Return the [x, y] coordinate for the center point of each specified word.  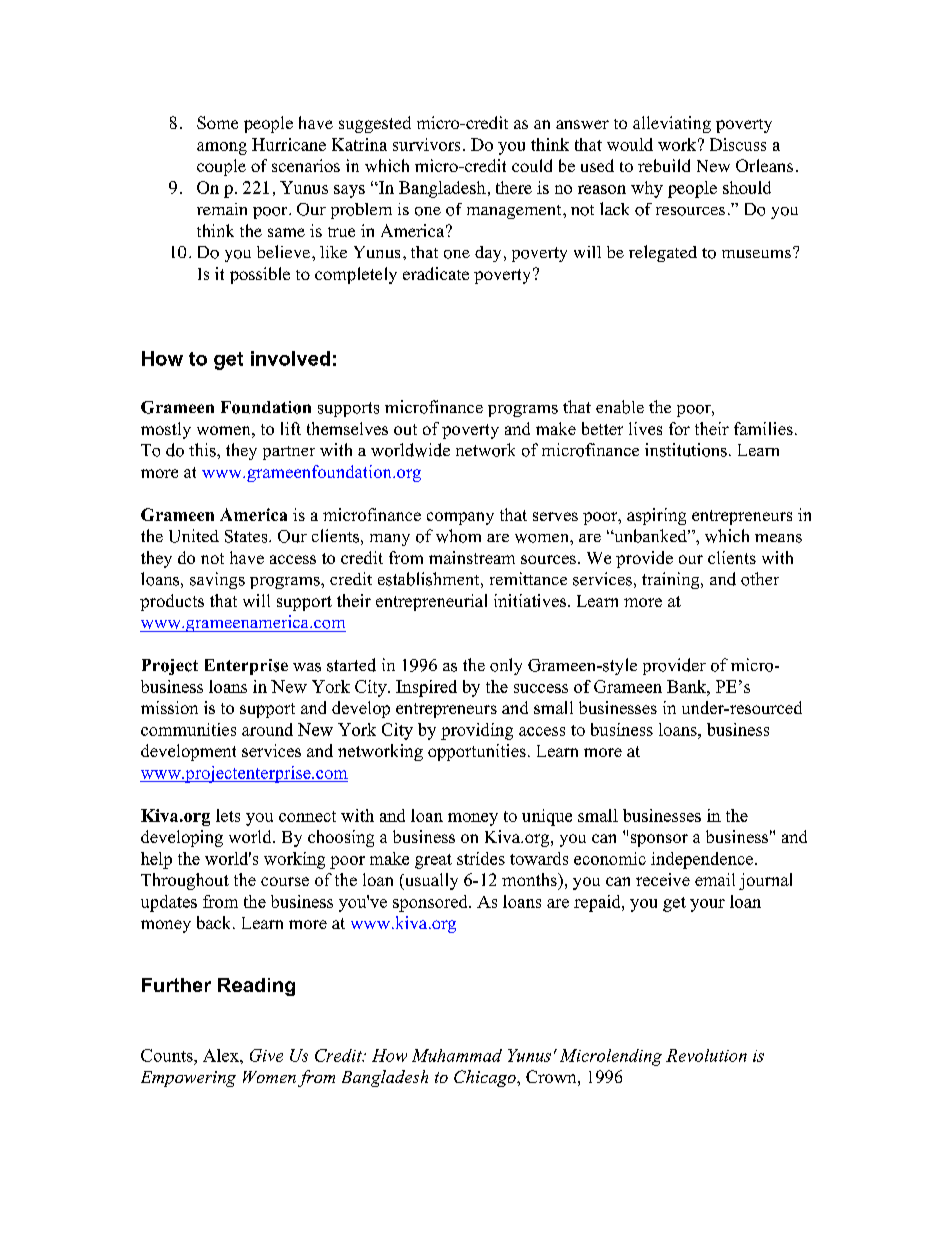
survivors [426, 144]
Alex [222, 1055]
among [222, 148]
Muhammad [457, 1055]
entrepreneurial [431, 602]
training [672, 580]
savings [217, 580]
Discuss [738, 144]
